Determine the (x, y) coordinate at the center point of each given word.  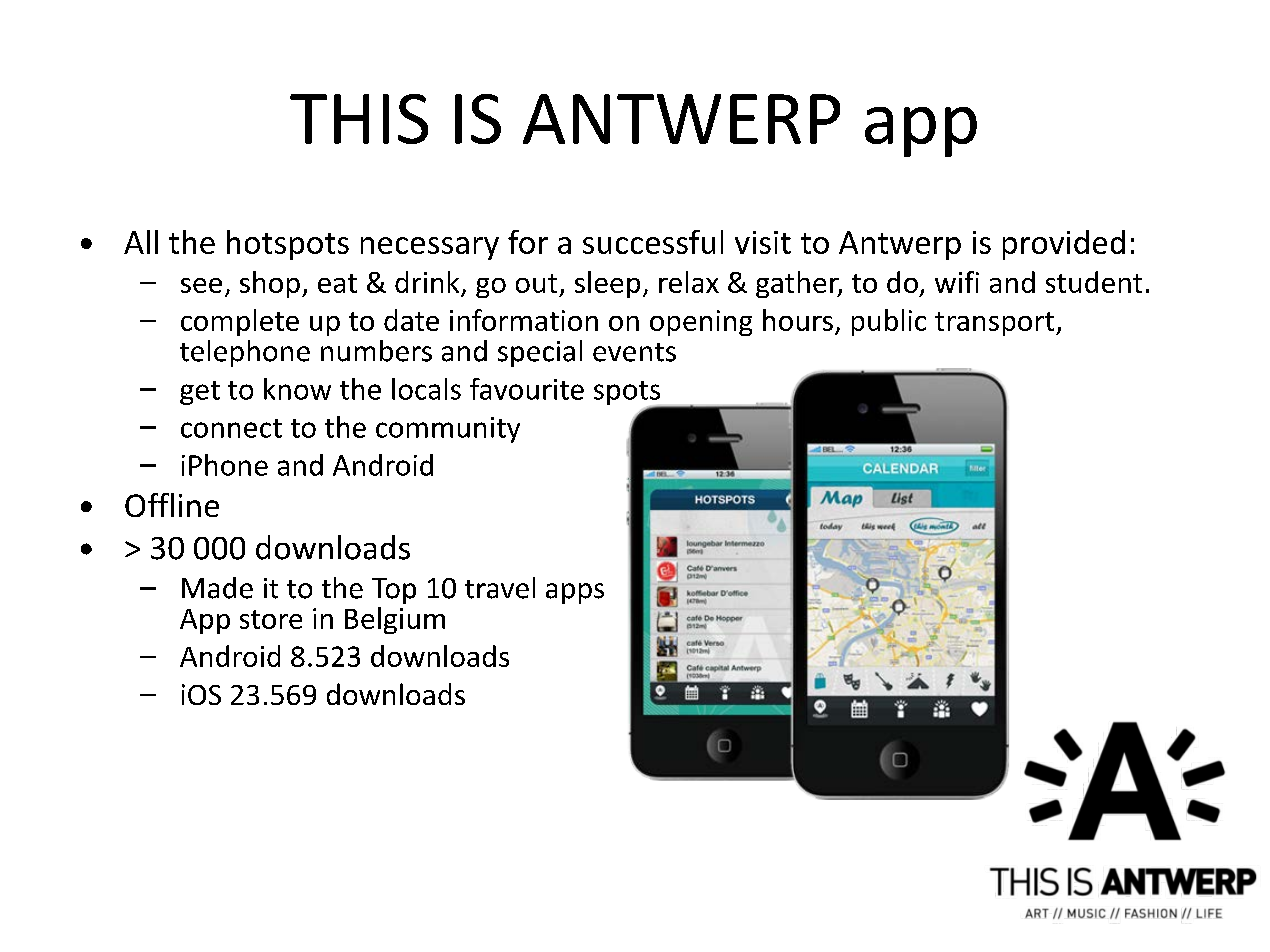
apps (575, 593)
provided (1064, 245)
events (634, 352)
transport (996, 324)
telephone (245, 353)
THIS (359, 119)
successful (653, 242)
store (271, 619)
